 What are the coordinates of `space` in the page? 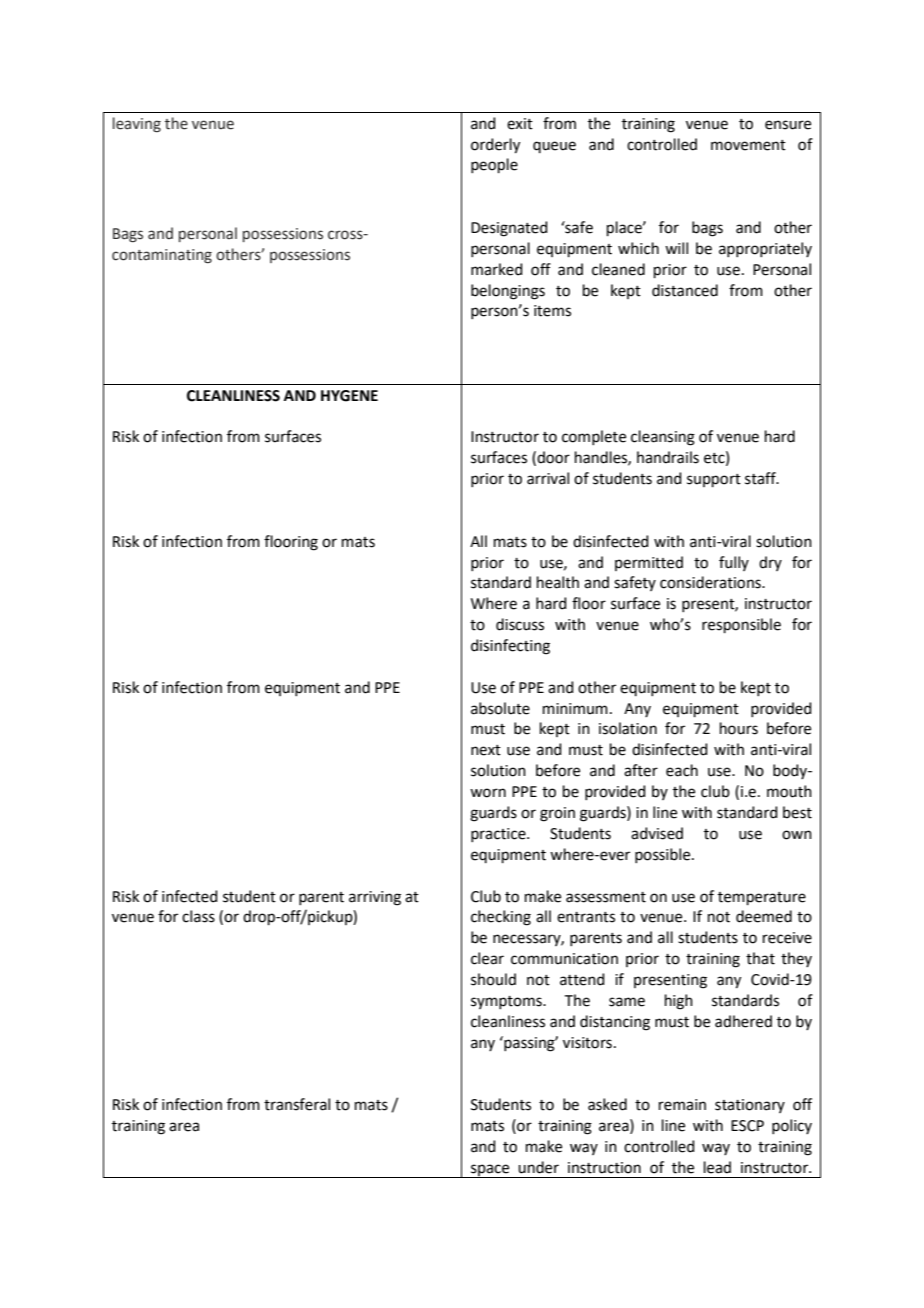 It's located at (490, 1171).
